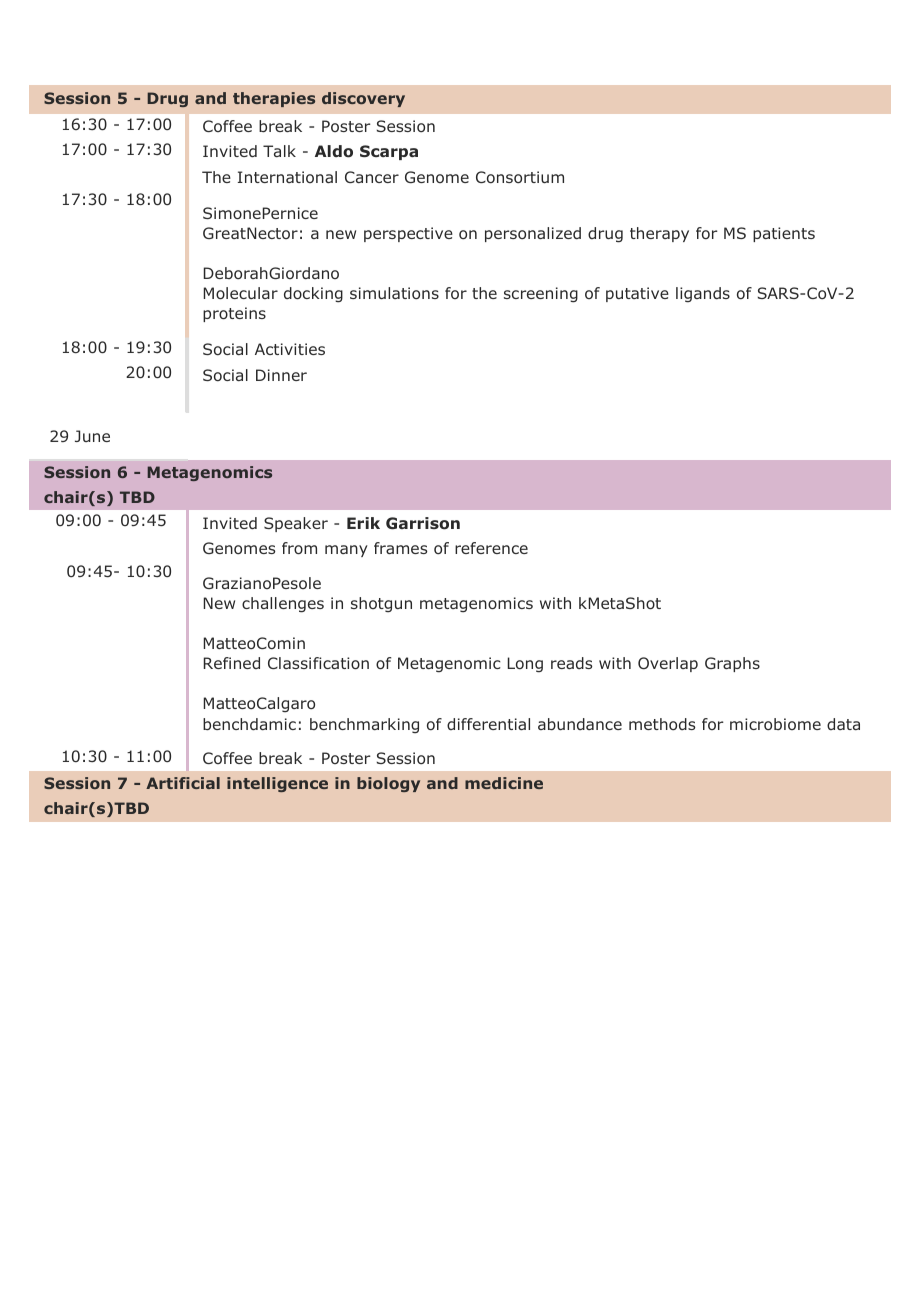 Image resolution: width=924 pixels, height=1308 pixels. Describe the element at coordinates (283, 605) in the screenshot. I see `challenges` at that location.
